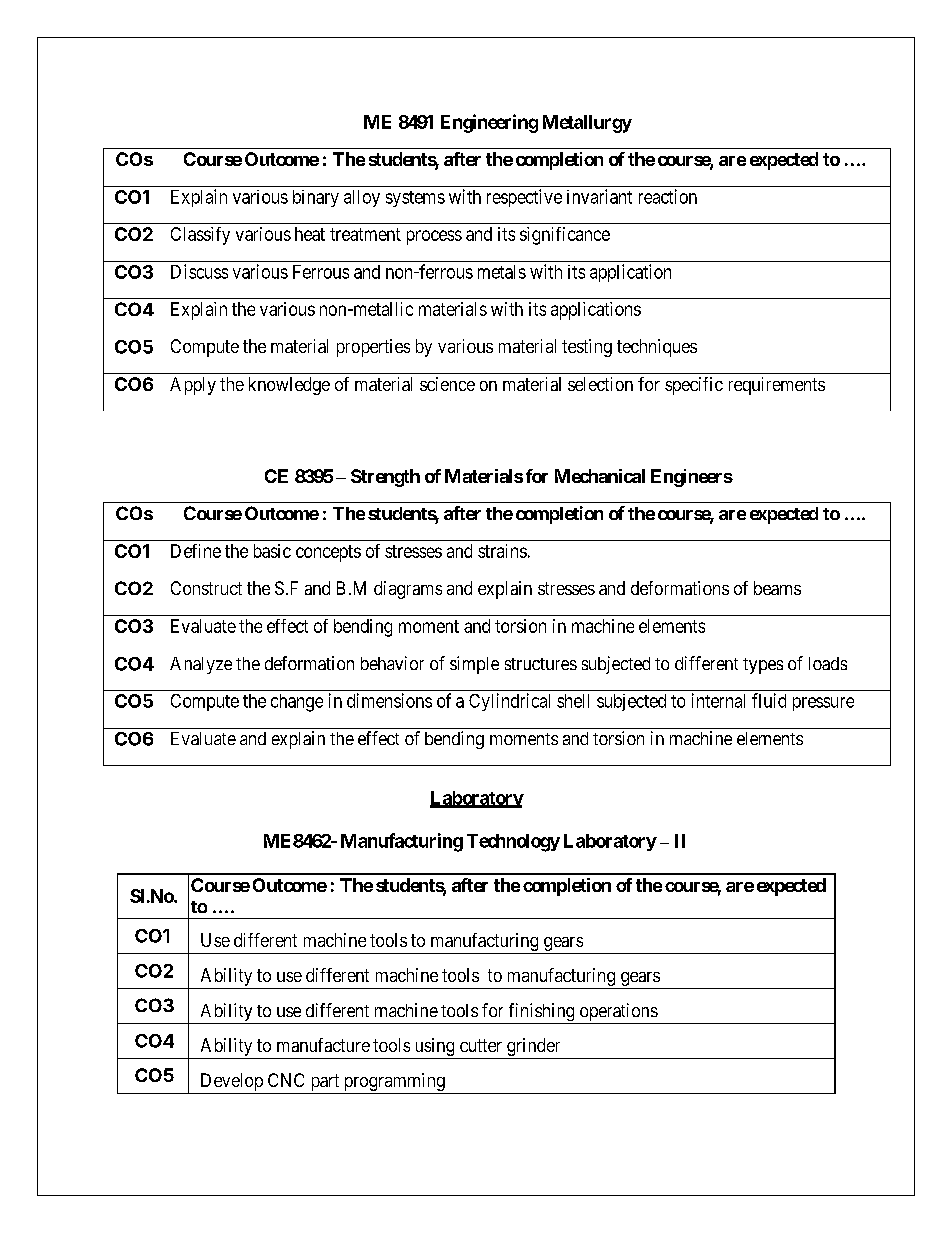 The image size is (952, 1233). I want to click on CNC, so click(286, 1080).
